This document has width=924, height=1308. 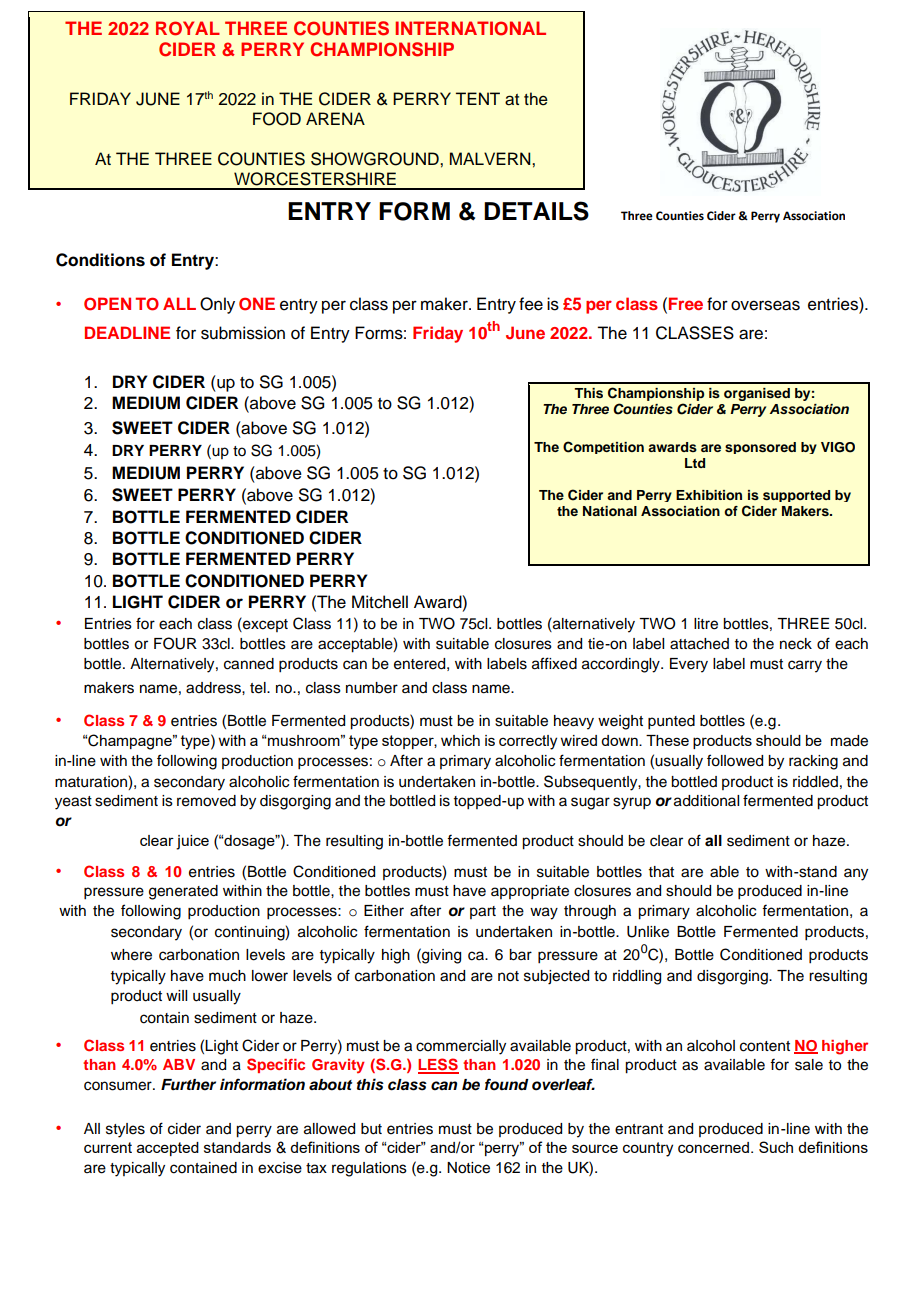 I want to click on Such, so click(x=776, y=1147).
